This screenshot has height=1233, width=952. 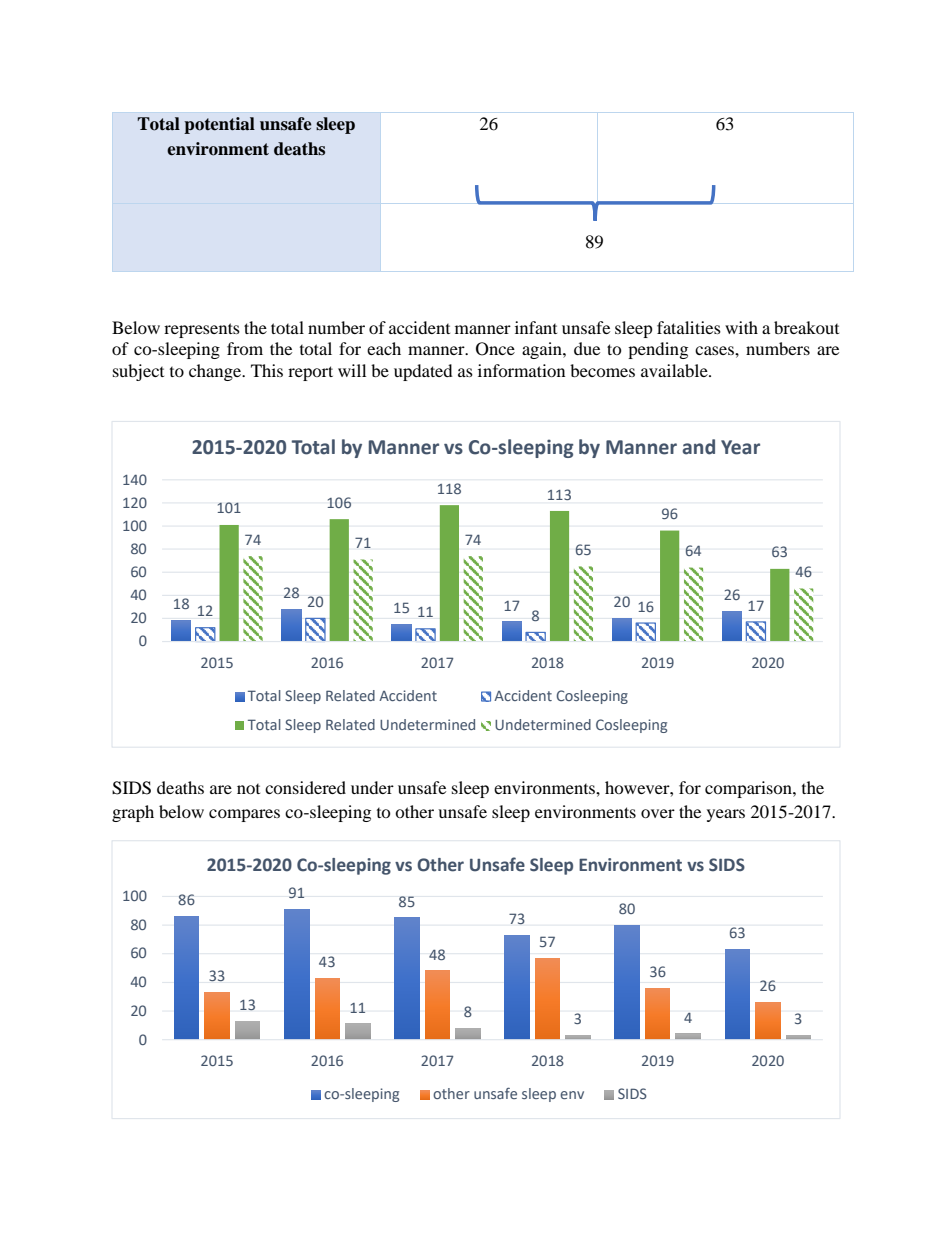 What do you see at coordinates (248, 789) in the screenshot?
I see `not` at bounding box center [248, 789].
